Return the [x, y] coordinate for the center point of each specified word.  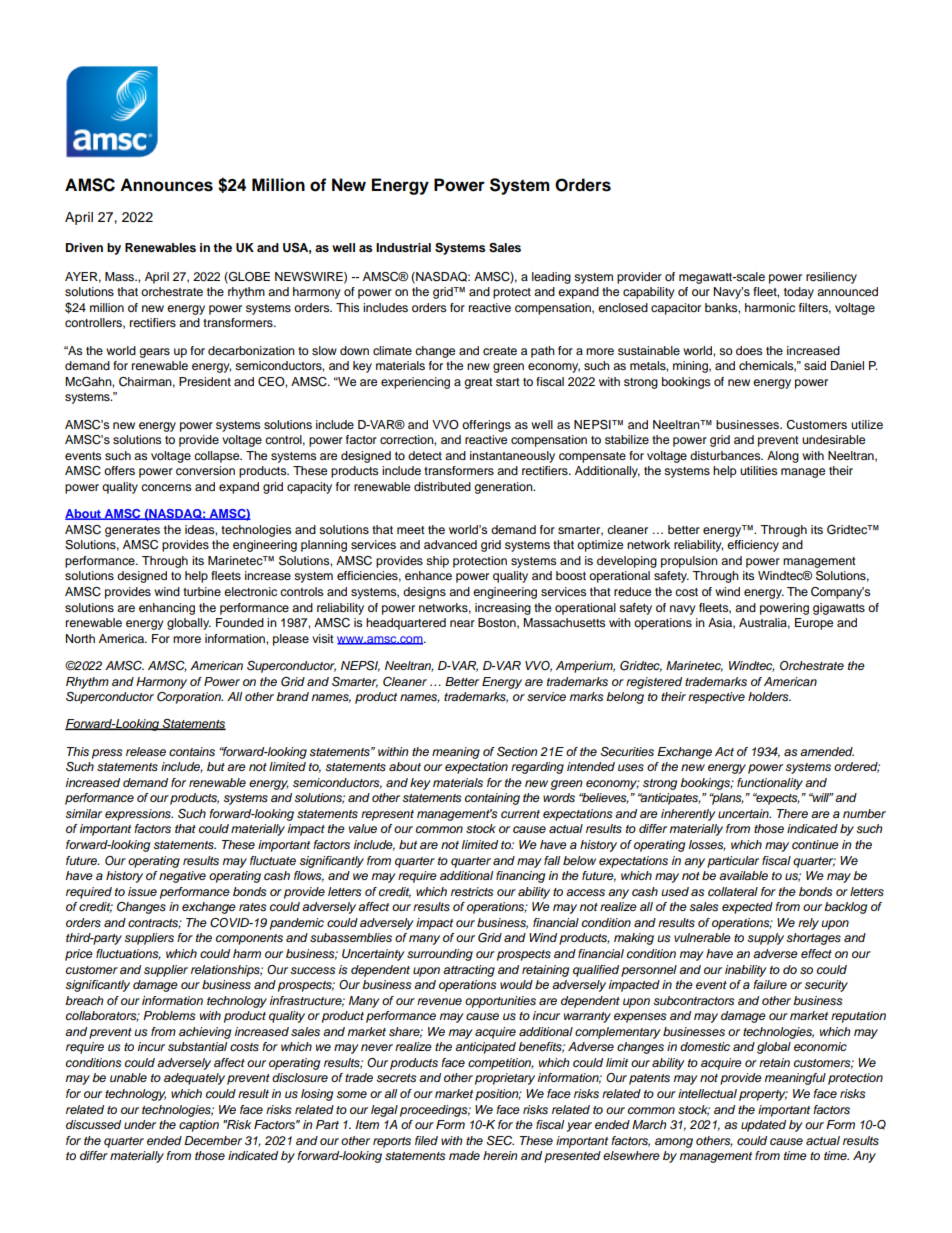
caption [199, 1126]
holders [769, 696]
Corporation [190, 698]
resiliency [831, 278]
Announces [166, 185]
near [462, 623]
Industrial [403, 247]
